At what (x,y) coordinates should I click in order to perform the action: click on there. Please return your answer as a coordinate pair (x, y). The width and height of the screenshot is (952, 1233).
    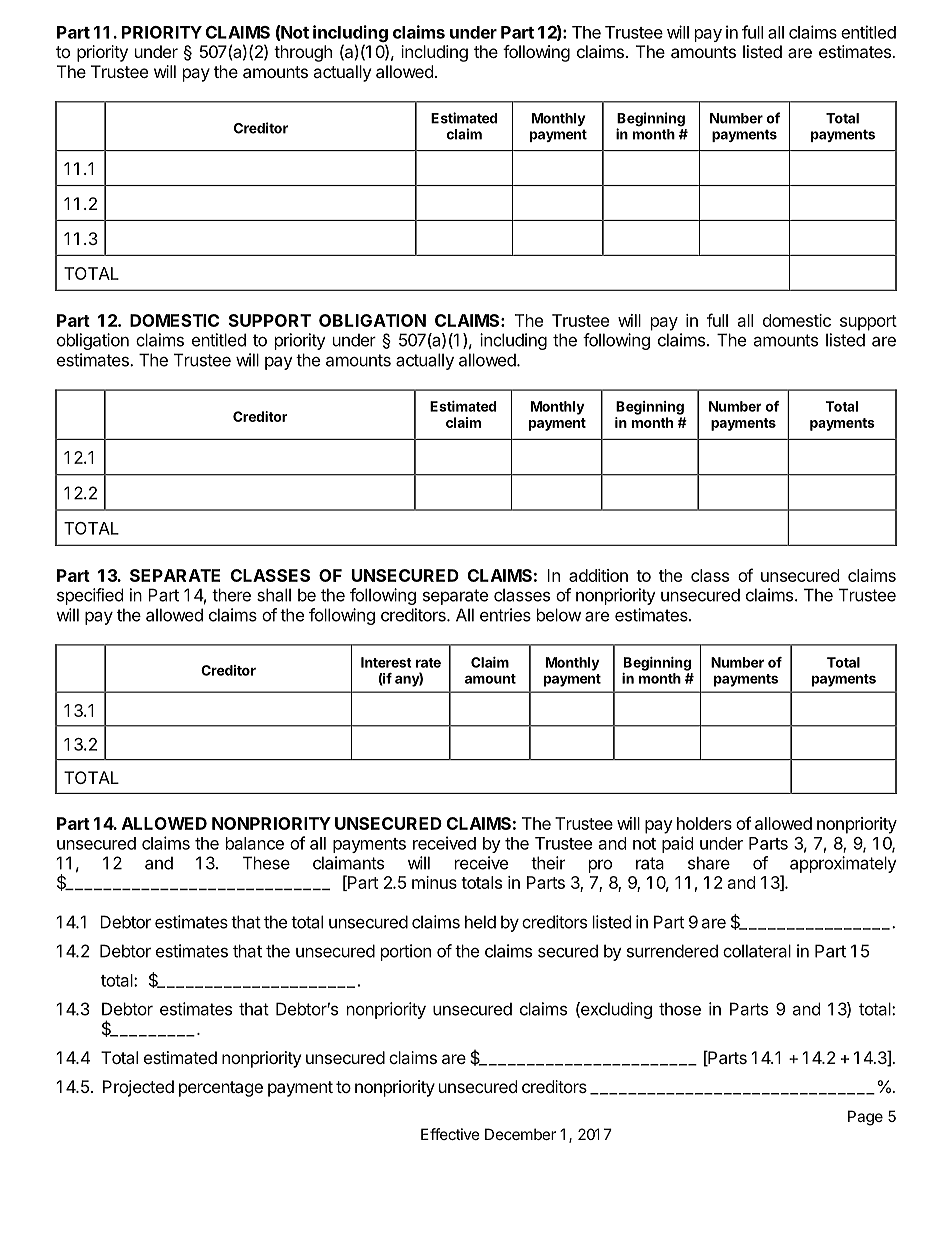
    Looking at the image, I should click on (231, 595).
